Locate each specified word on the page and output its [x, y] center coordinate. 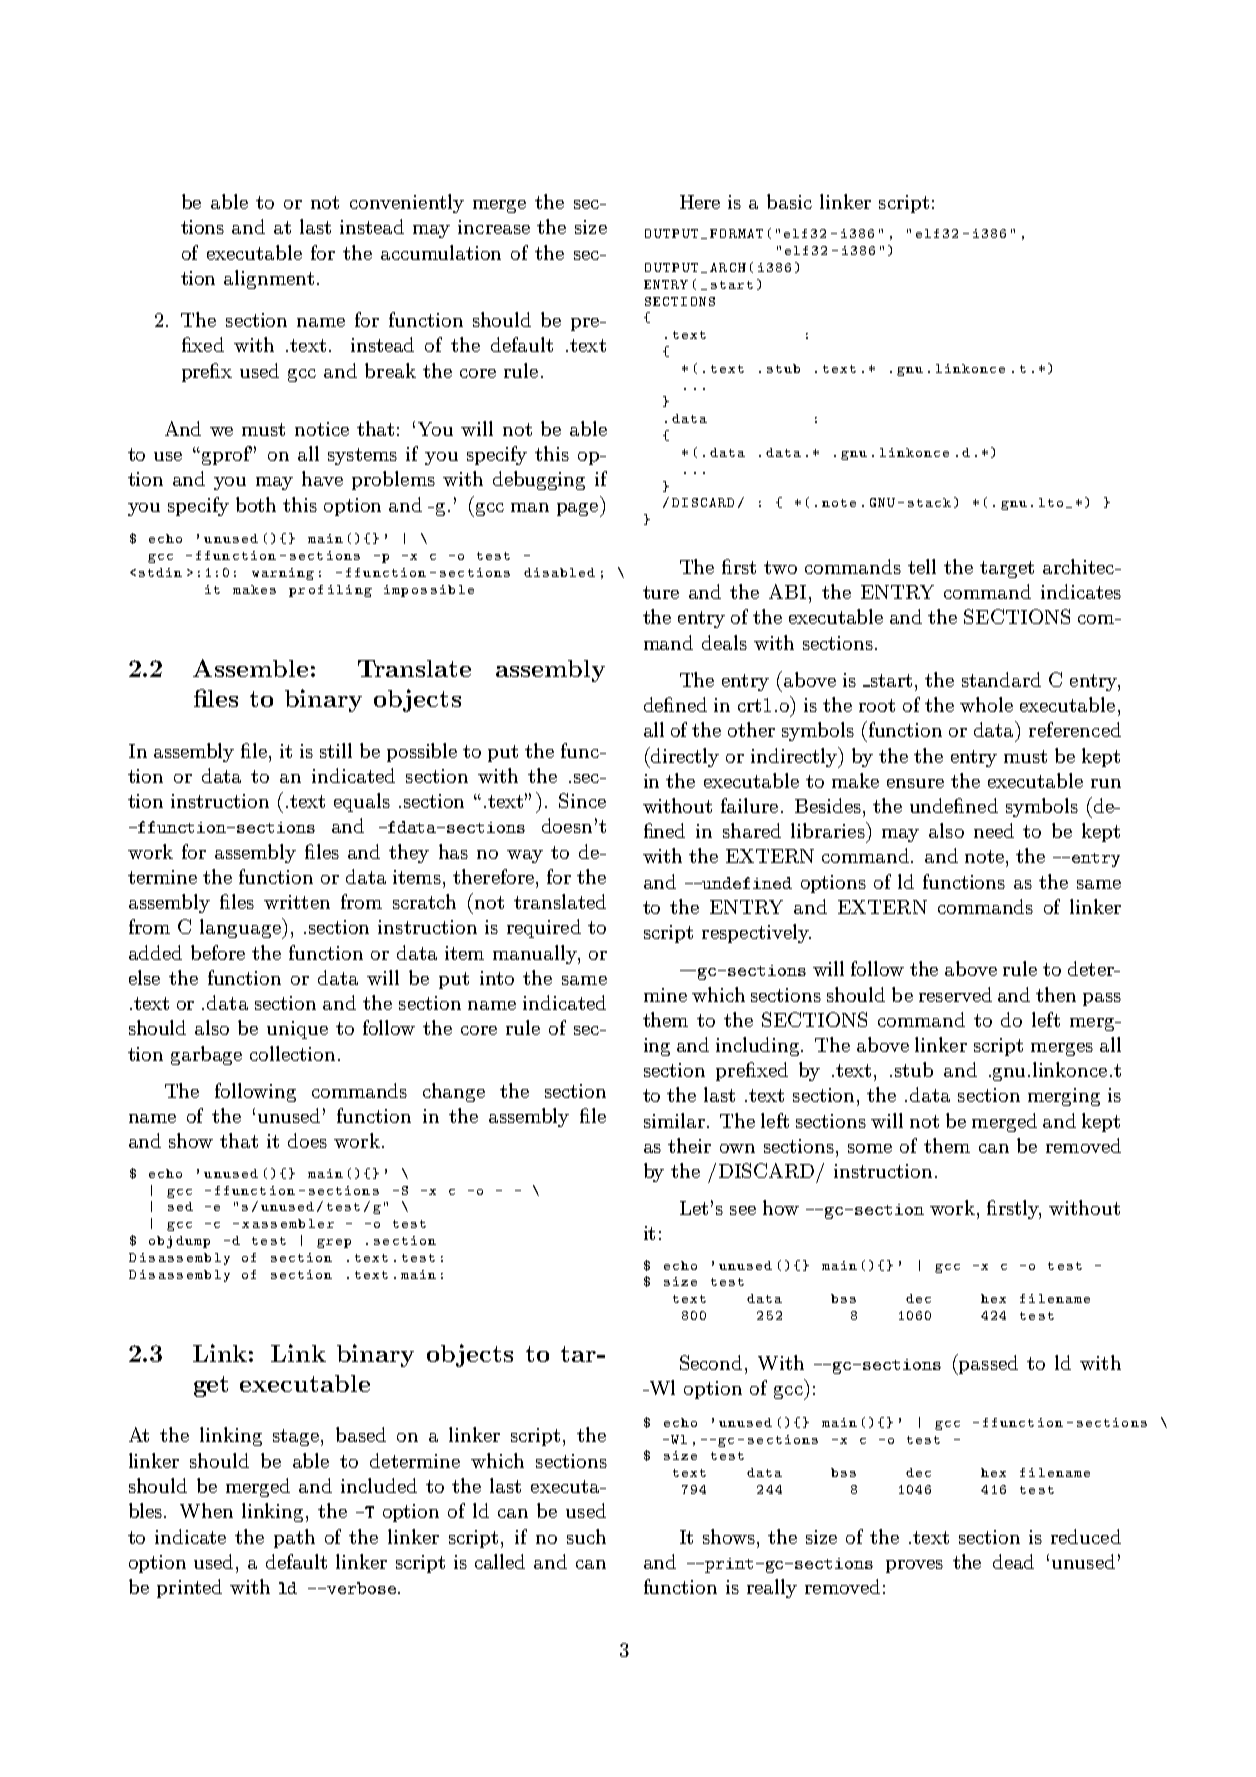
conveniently [407, 203]
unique [297, 1030]
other [751, 729]
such [586, 1536]
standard [1001, 679]
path [294, 1538]
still [336, 750]
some [870, 1148]
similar [674, 1120]
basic [789, 201]
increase [494, 227]
